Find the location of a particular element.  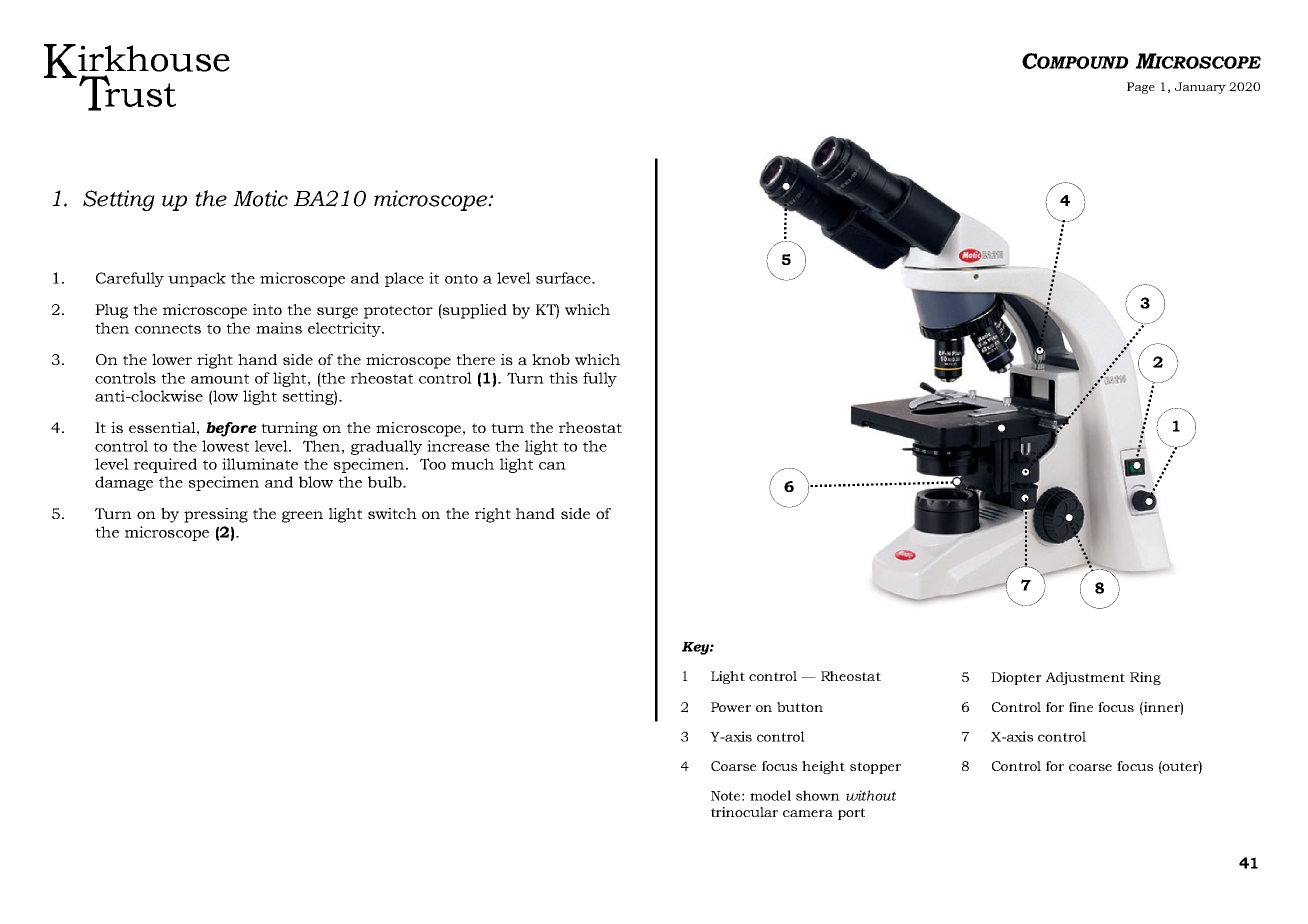

this is located at coordinates (563, 378).
